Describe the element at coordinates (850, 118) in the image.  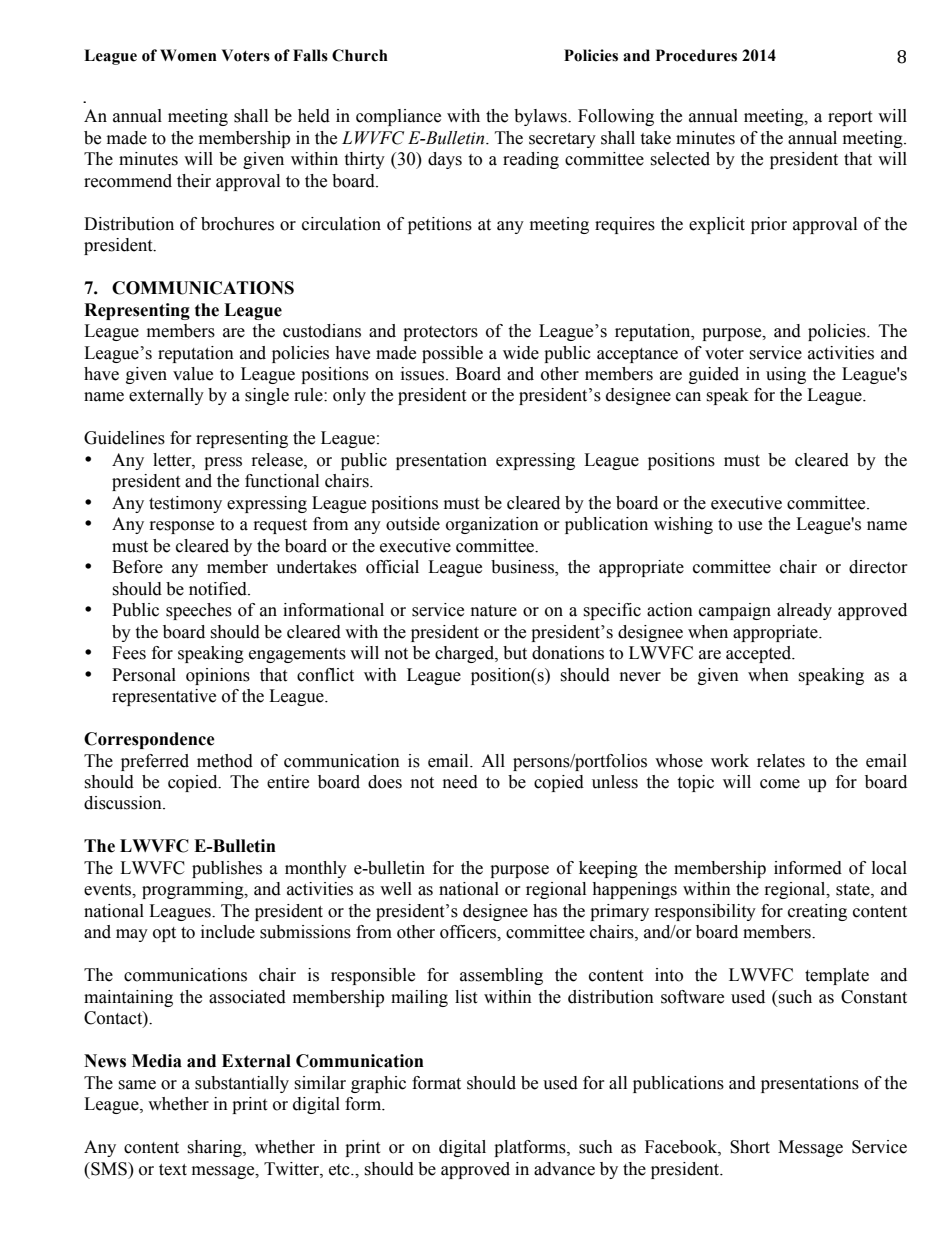
I see `report` at that location.
